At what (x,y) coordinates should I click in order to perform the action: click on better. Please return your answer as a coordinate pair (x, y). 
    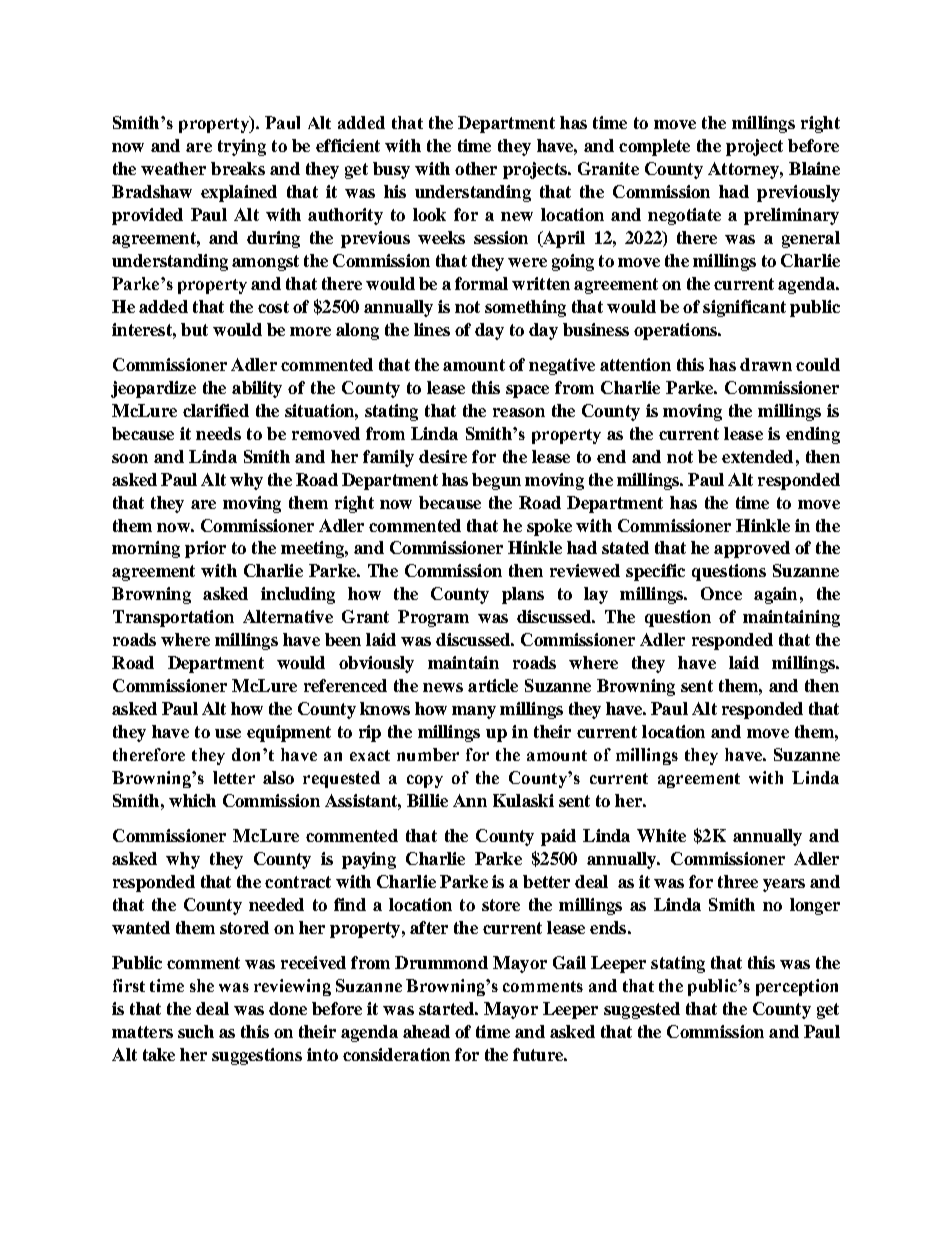
    Looking at the image, I should click on (546, 881).
